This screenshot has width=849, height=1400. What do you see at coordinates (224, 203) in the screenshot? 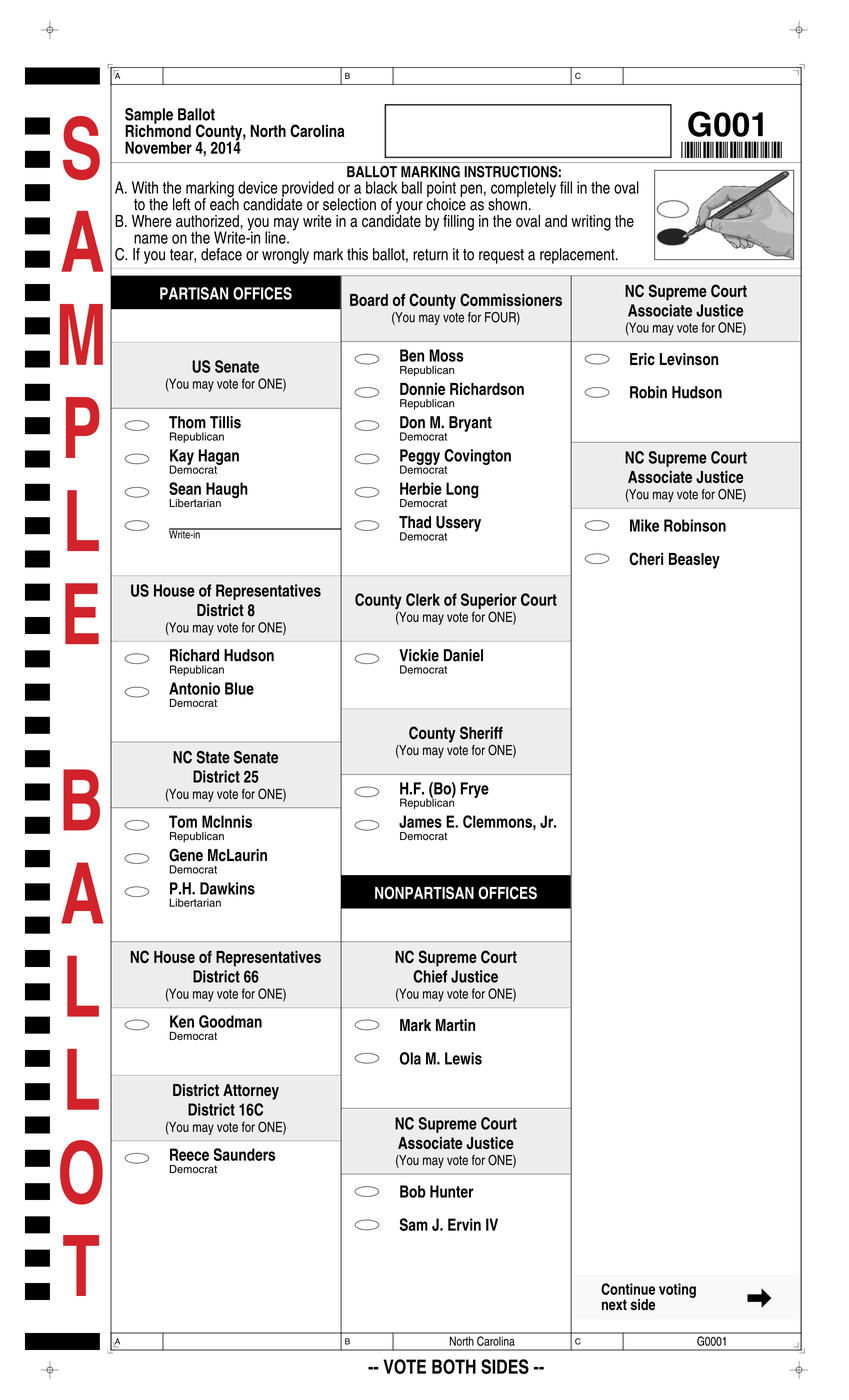
I see `each` at bounding box center [224, 203].
